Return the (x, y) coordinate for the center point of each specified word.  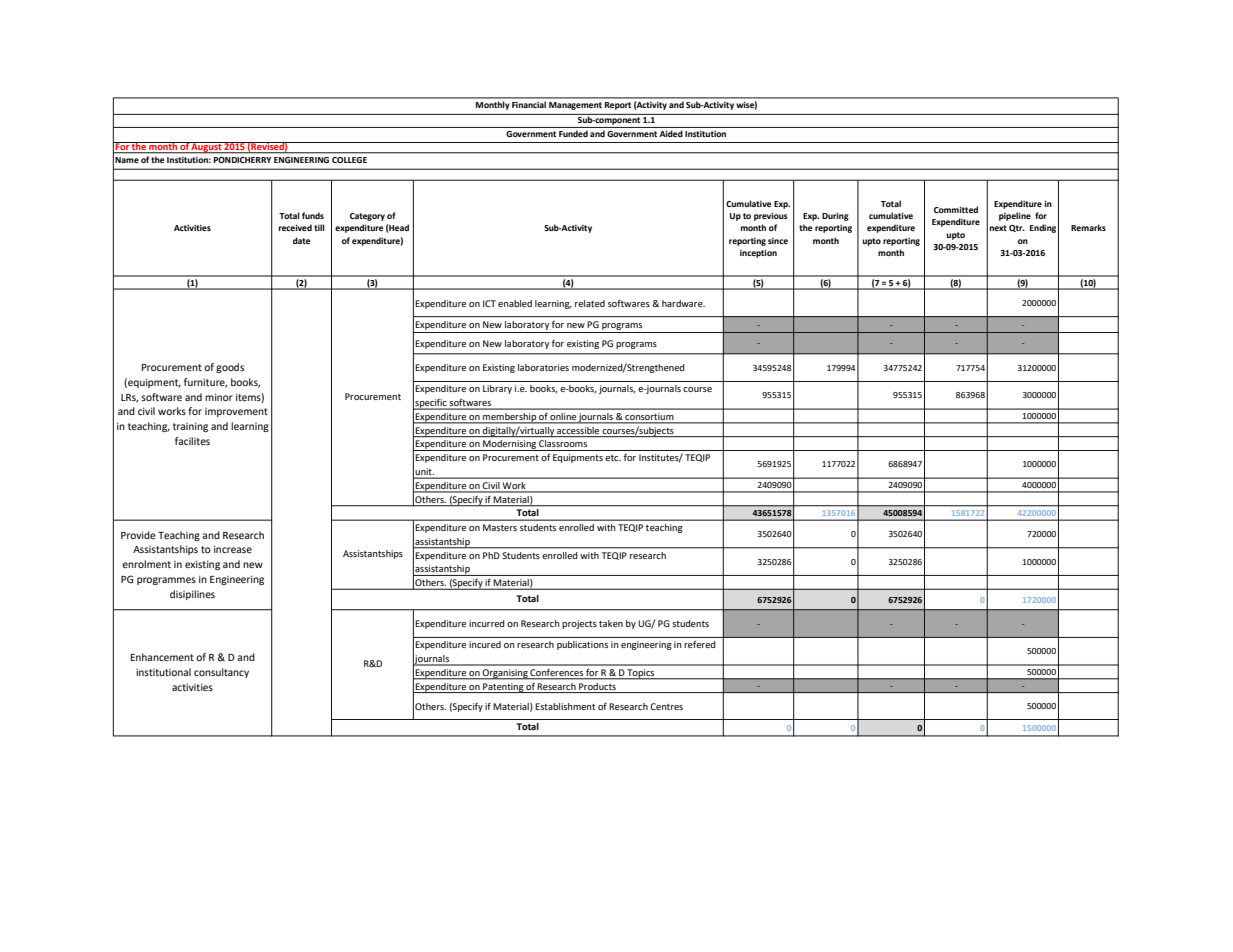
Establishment (565, 706)
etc (613, 458)
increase (233, 549)
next (998, 228)
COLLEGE (349, 160)
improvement (236, 412)
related (590, 303)
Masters (500, 527)
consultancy (221, 673)
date (302, 240)
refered (699, 644)
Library (497, 389)
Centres (666, 706)
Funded (573, 133)
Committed (956, 209)
